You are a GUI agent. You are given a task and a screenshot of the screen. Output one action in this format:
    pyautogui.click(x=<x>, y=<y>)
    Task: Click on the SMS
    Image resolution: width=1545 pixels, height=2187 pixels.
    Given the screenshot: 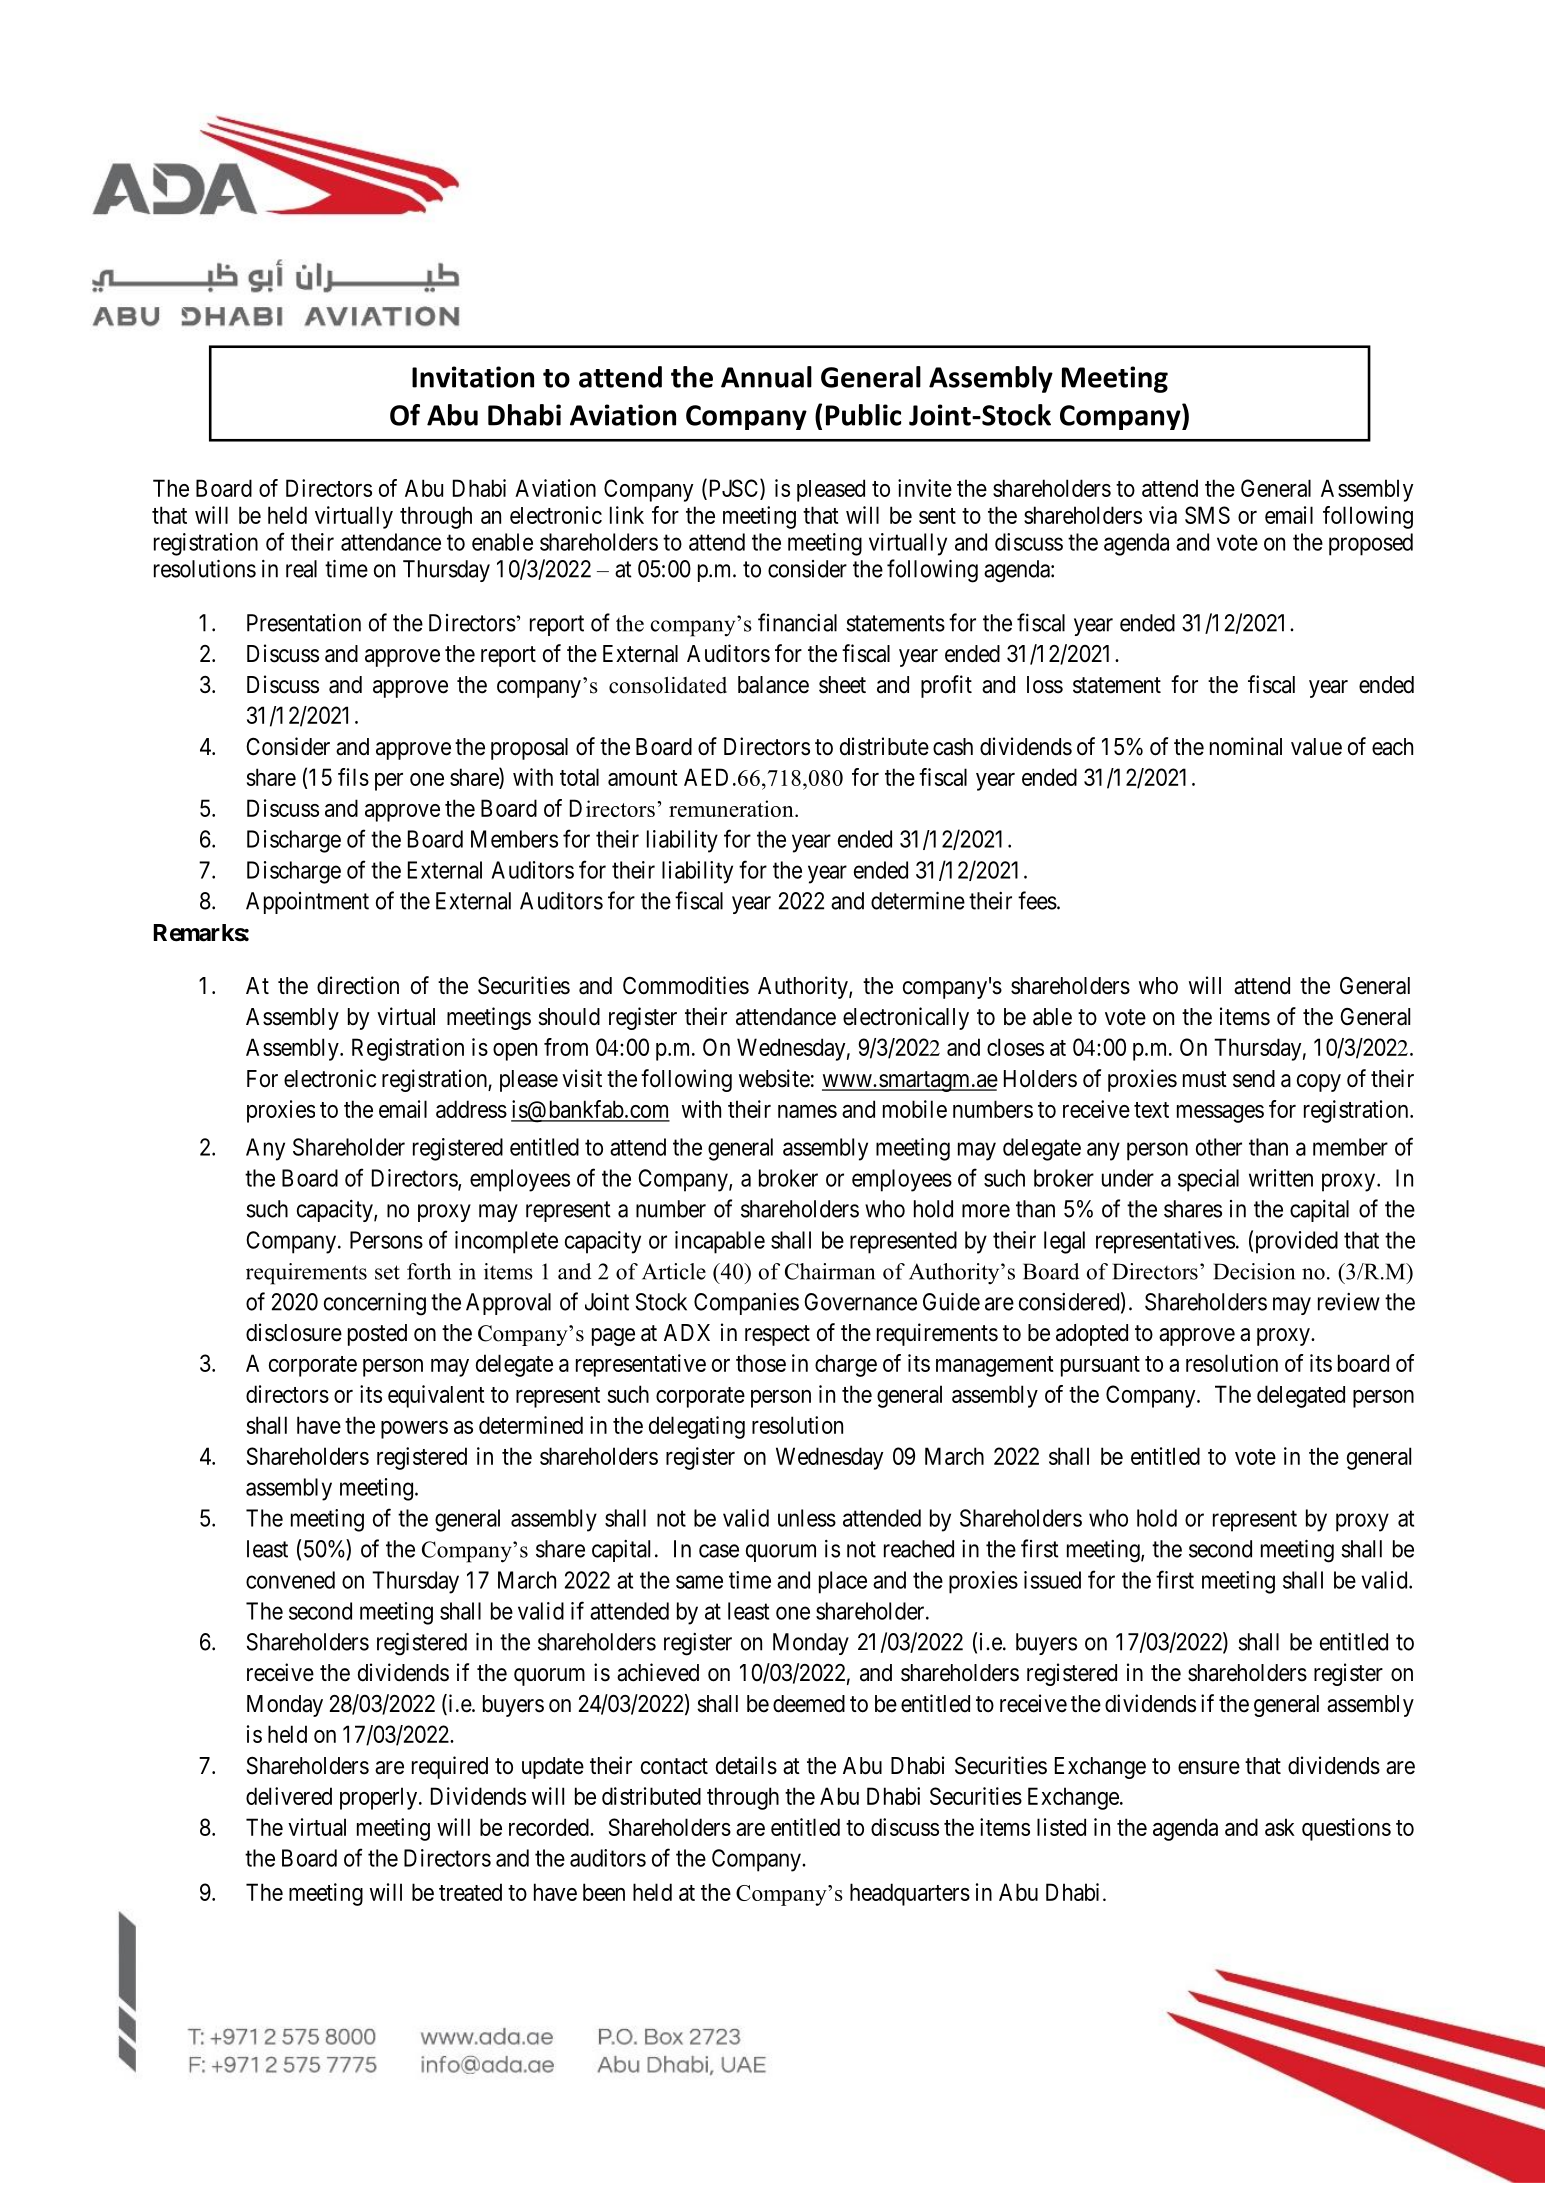 What is the action you would take?
    pyautogui.click(x=1207, y=515)
